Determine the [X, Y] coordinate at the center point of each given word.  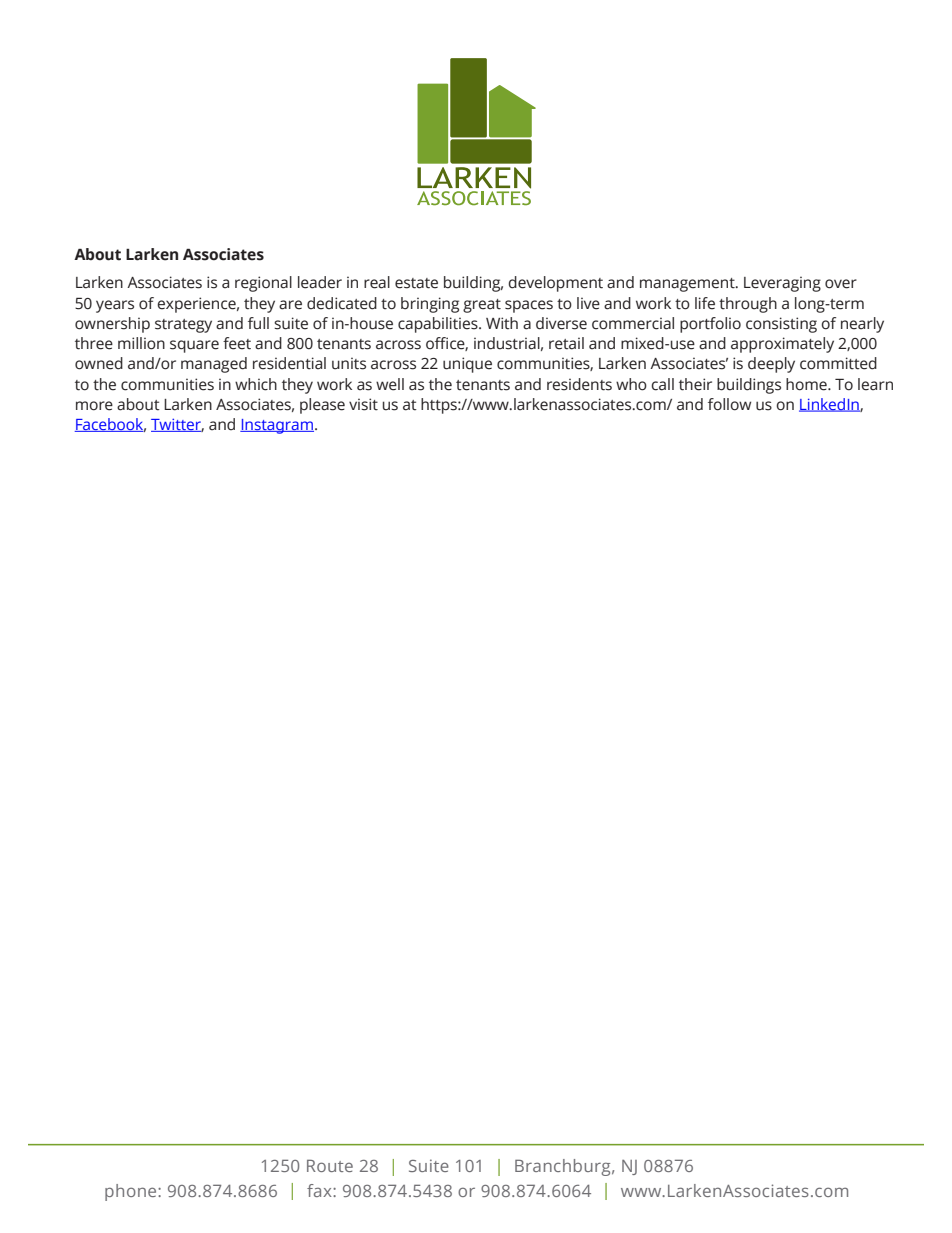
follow [729, 404]
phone [132, 1192]
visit [363, 404]
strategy [183, 326]
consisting [781, 325]
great [482, 306]
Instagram [277, 426]
